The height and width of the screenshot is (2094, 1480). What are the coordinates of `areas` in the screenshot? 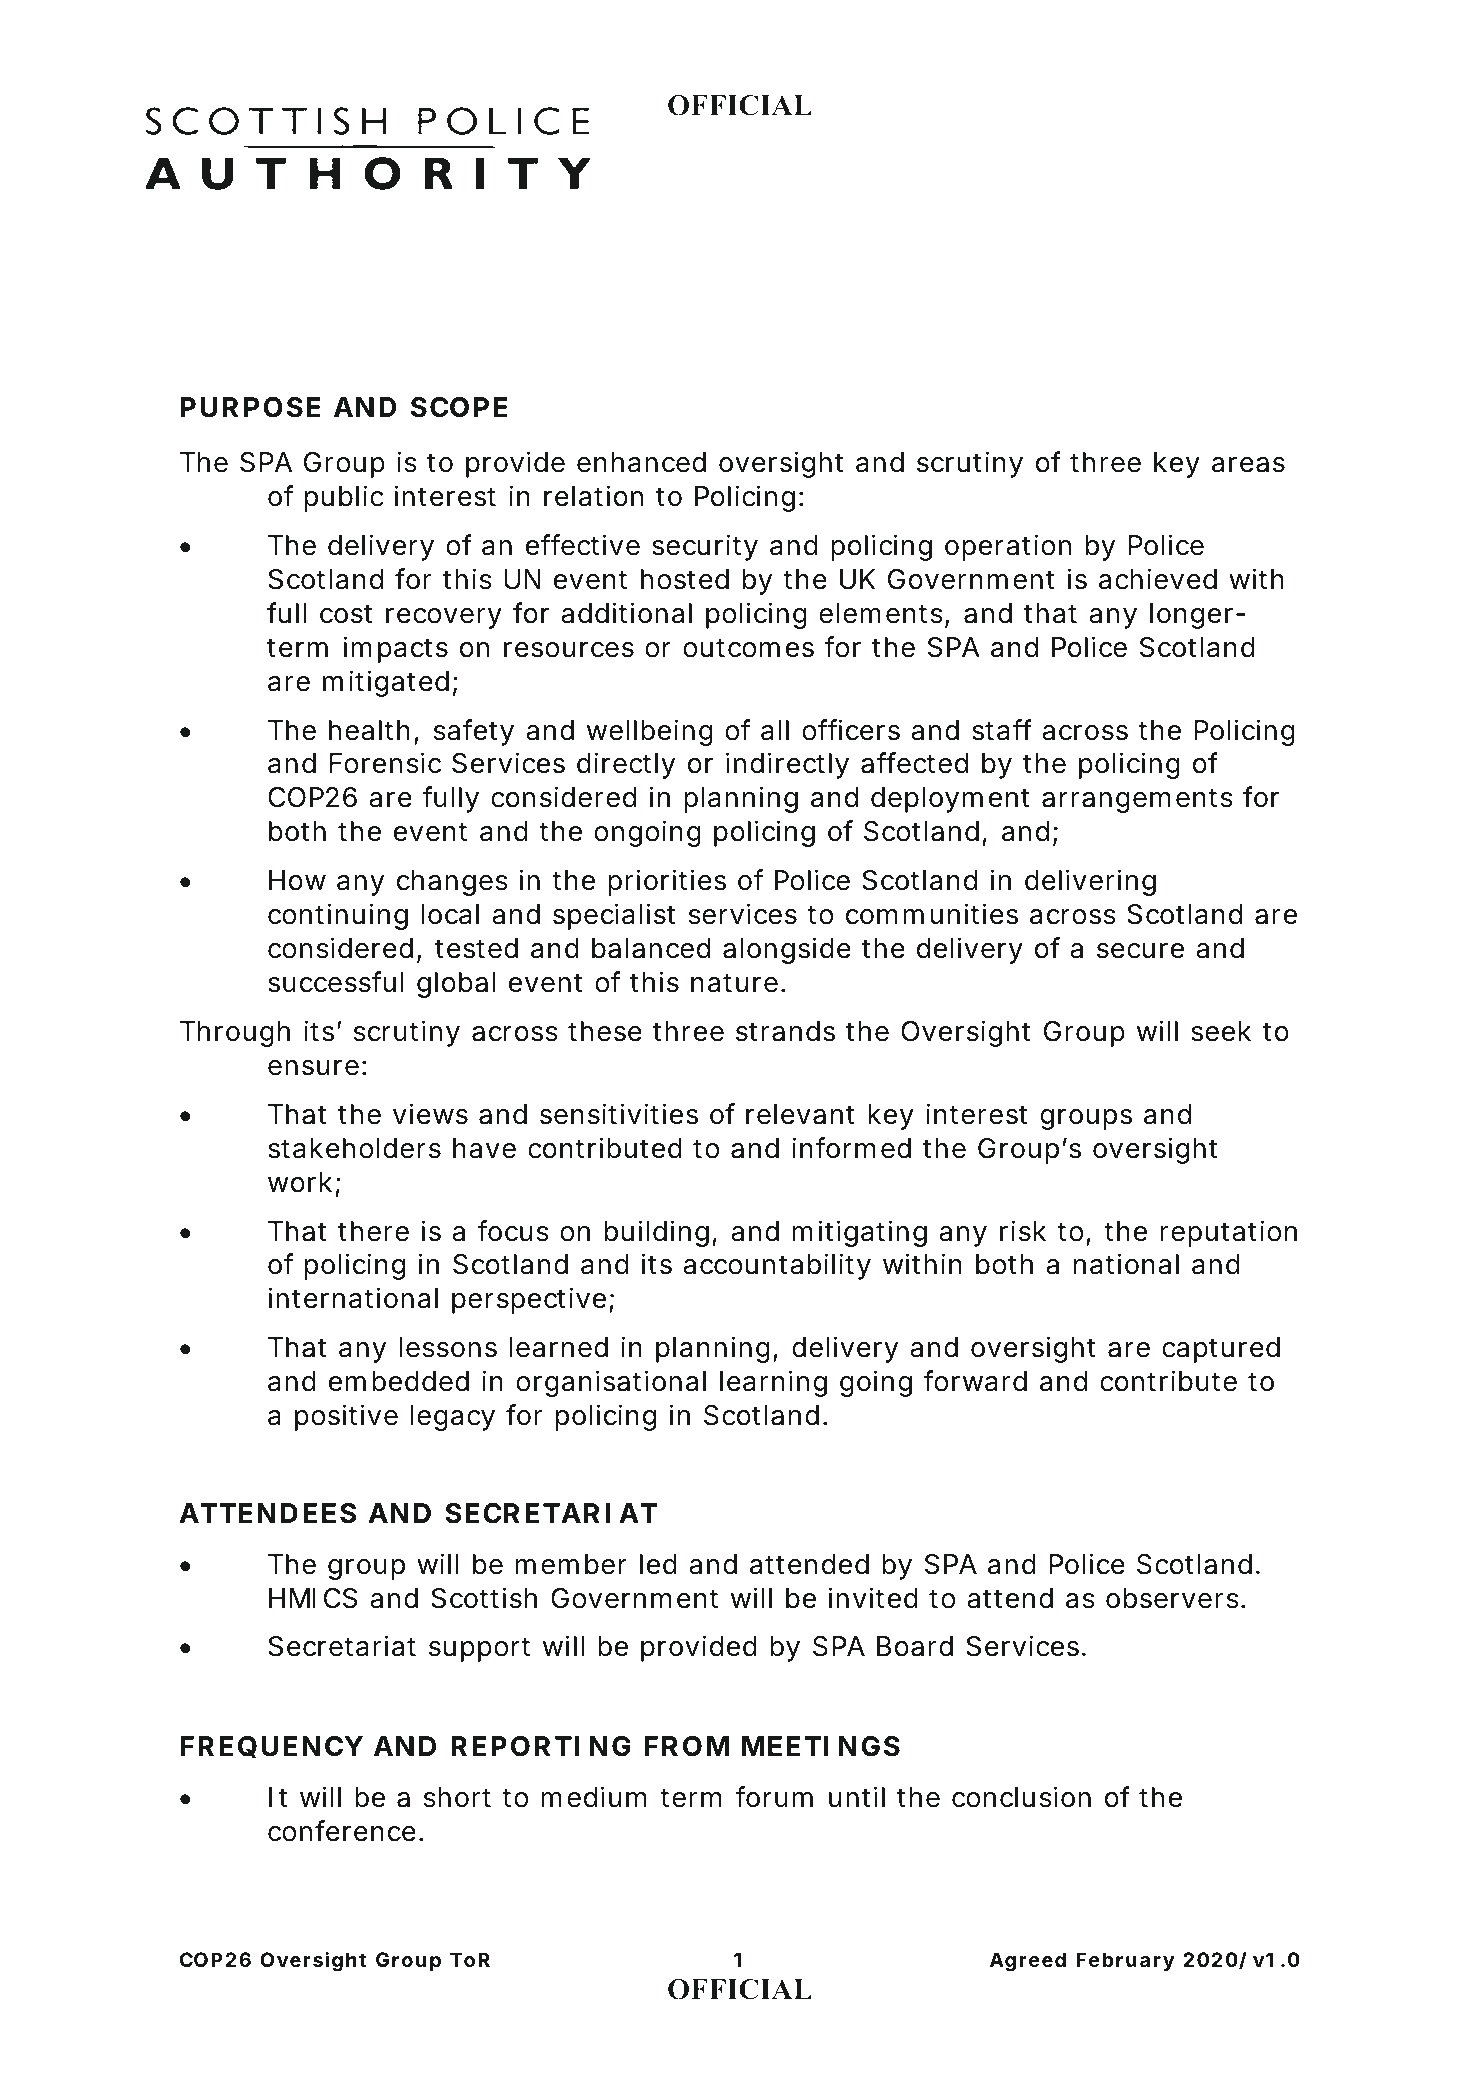 It's located at (1248, 465).
